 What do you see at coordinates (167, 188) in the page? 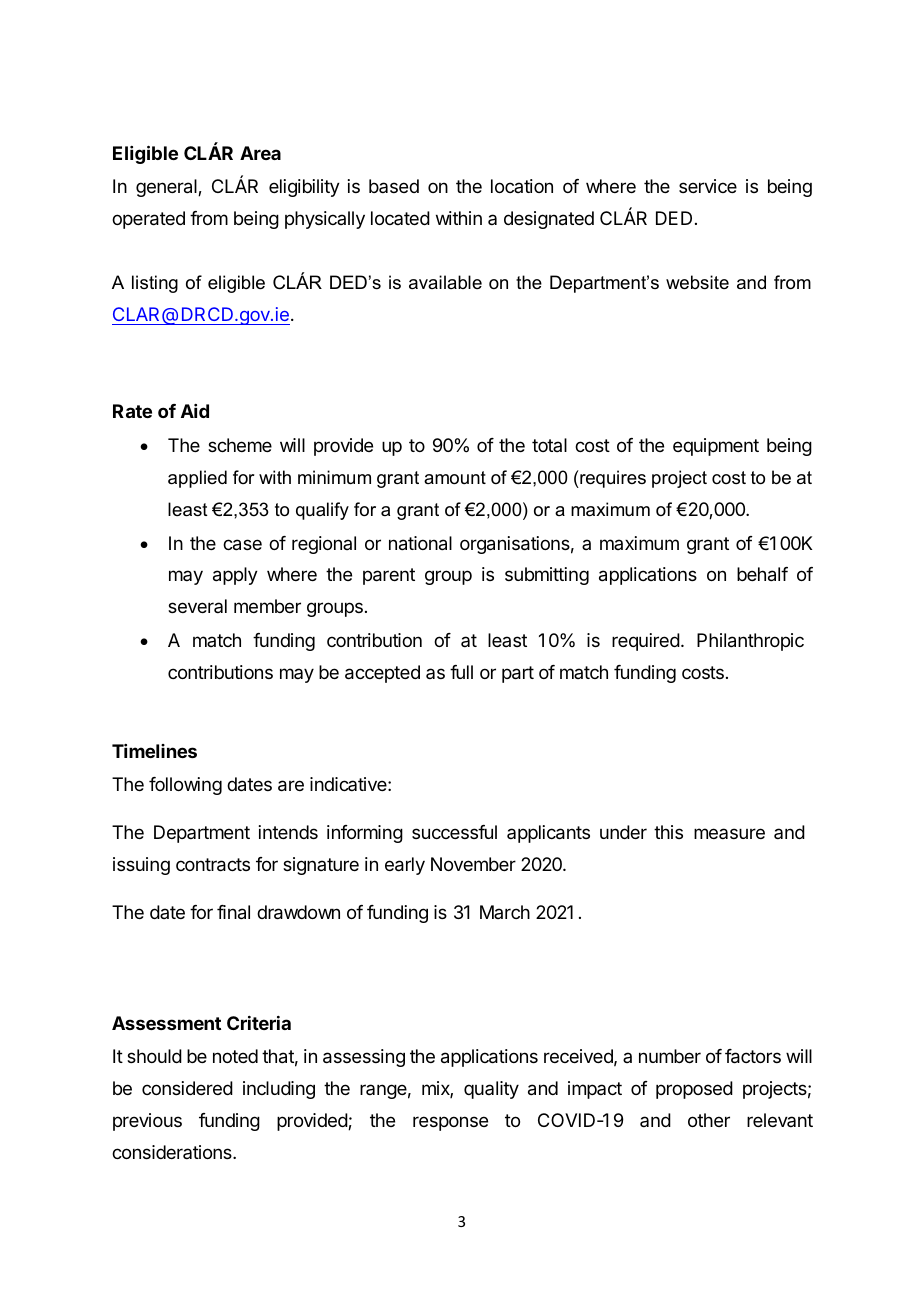
I see `general` at bounding box center [167, 188].
